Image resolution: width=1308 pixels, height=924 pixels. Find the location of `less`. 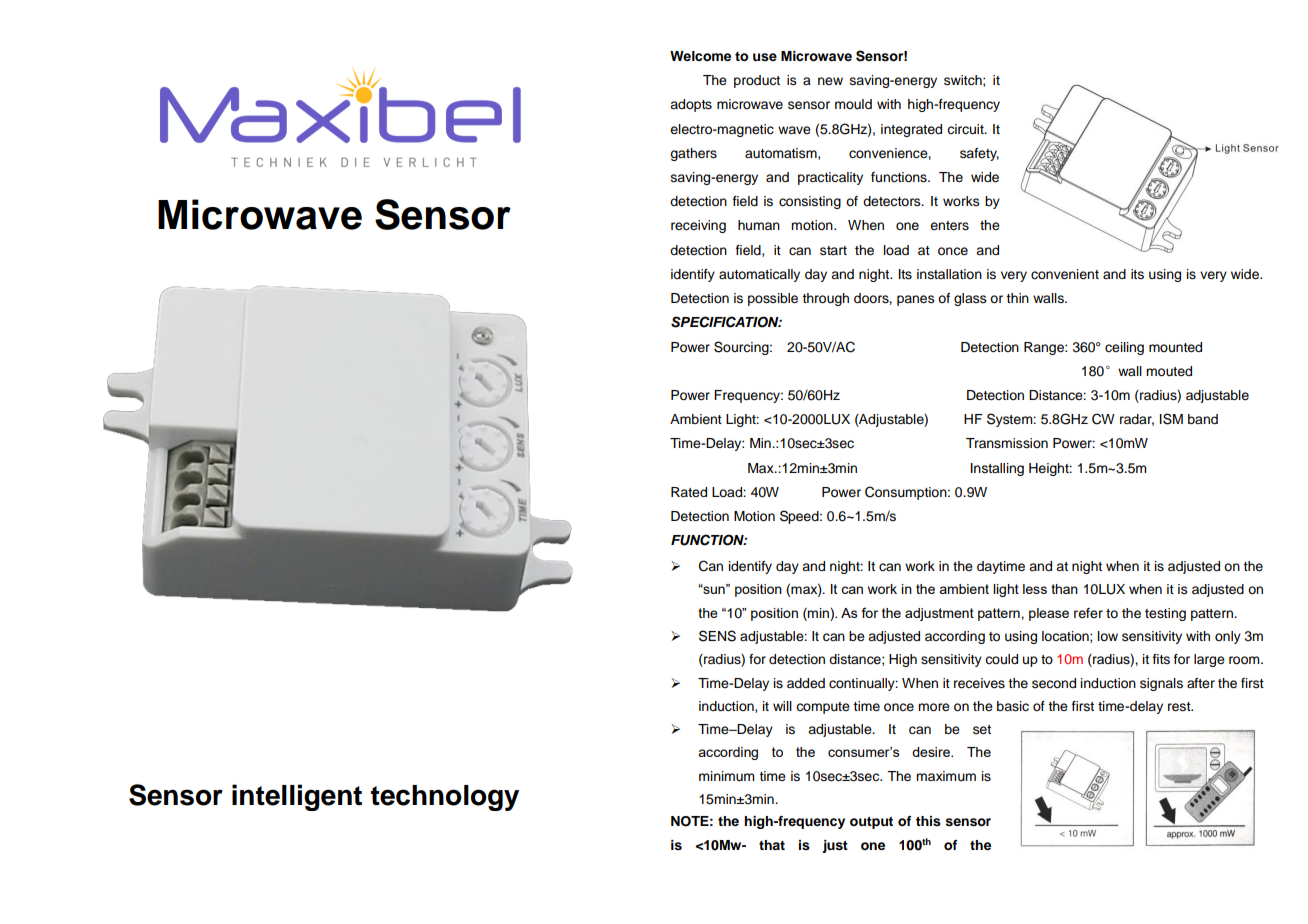

less is located at coordinates (1035, 589).
